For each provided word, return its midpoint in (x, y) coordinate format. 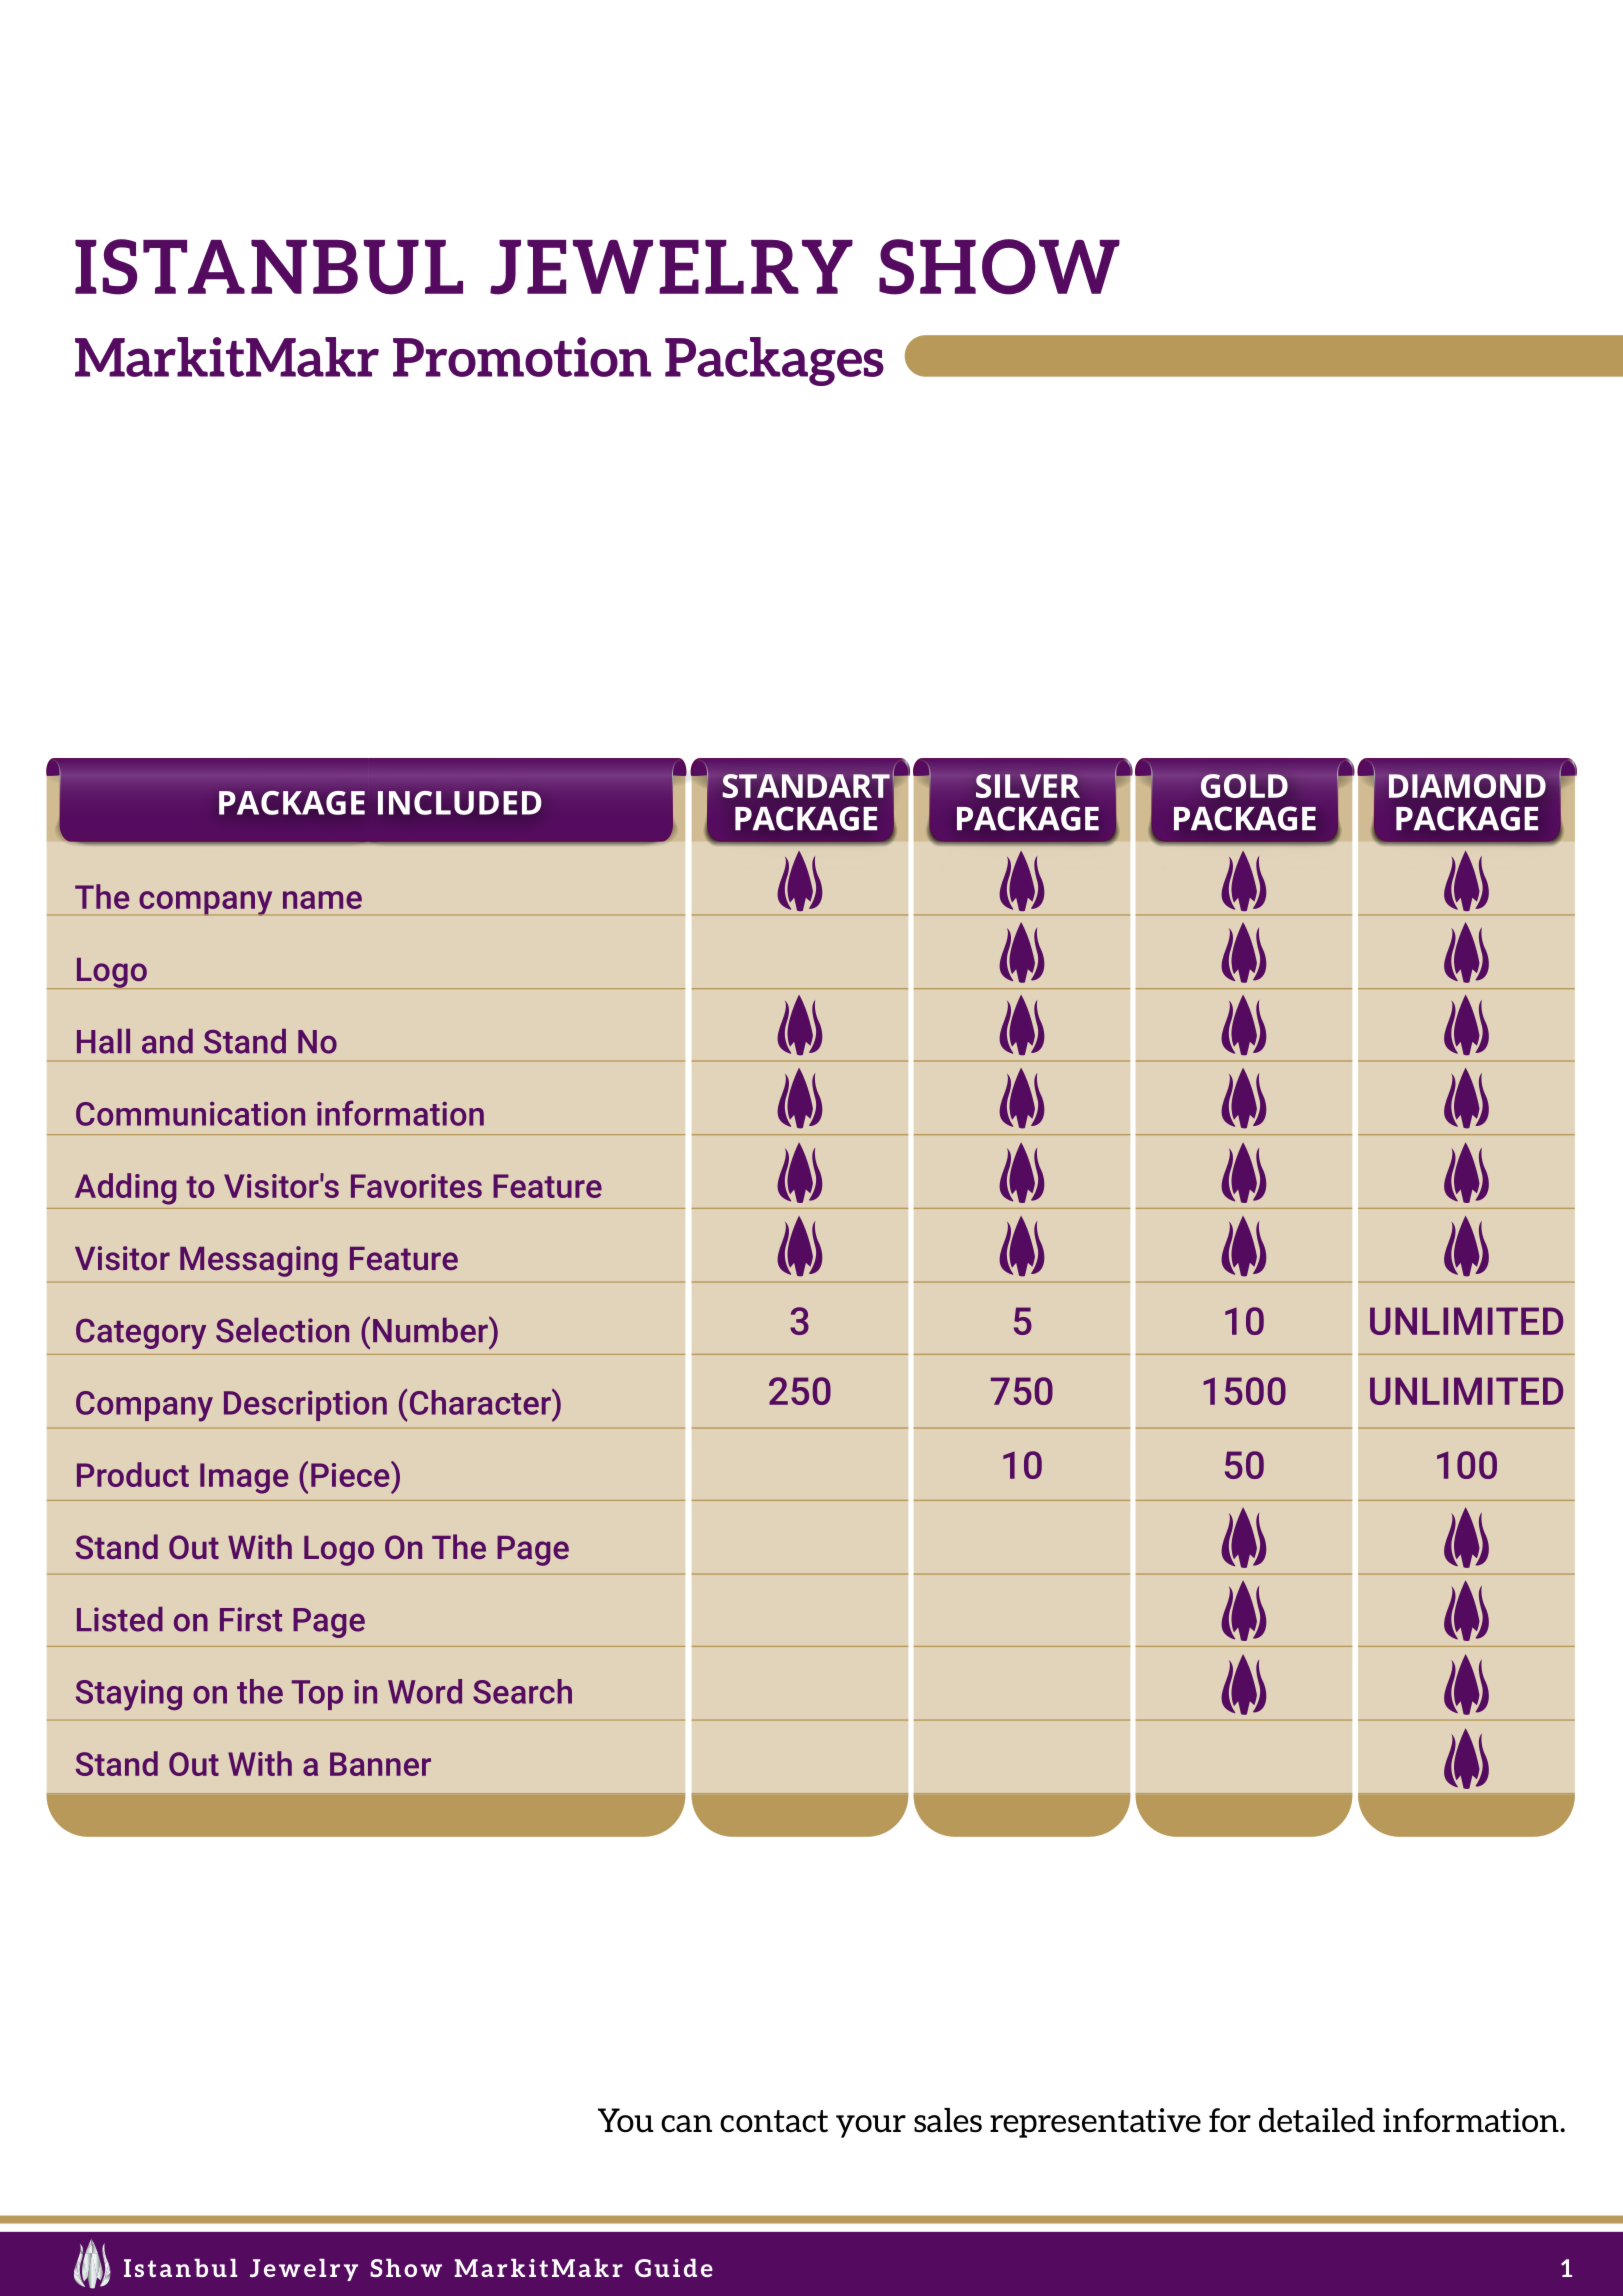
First (251, 1619)
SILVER (1028, 786)
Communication (190, 1114)
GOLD (1244, 786)
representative (1095, 2123)
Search (522, 1691)
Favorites (416, 1186)
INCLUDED (459, 803)
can (686, 2124)
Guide (674, 2268)
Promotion (522, 357)
